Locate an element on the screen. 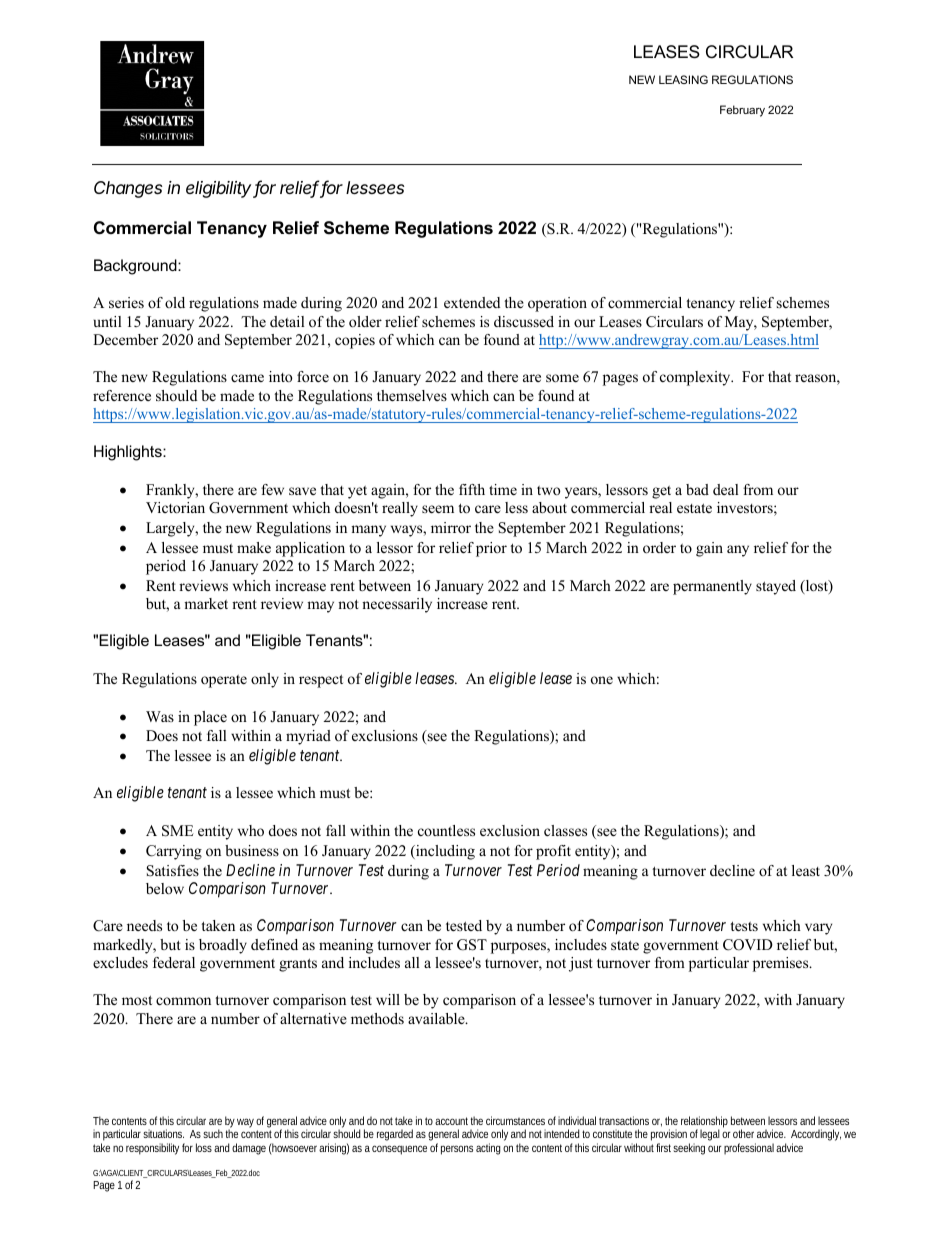 This screenshot has width=952, height=1233. permanently is located at coordinates (712, 587).
